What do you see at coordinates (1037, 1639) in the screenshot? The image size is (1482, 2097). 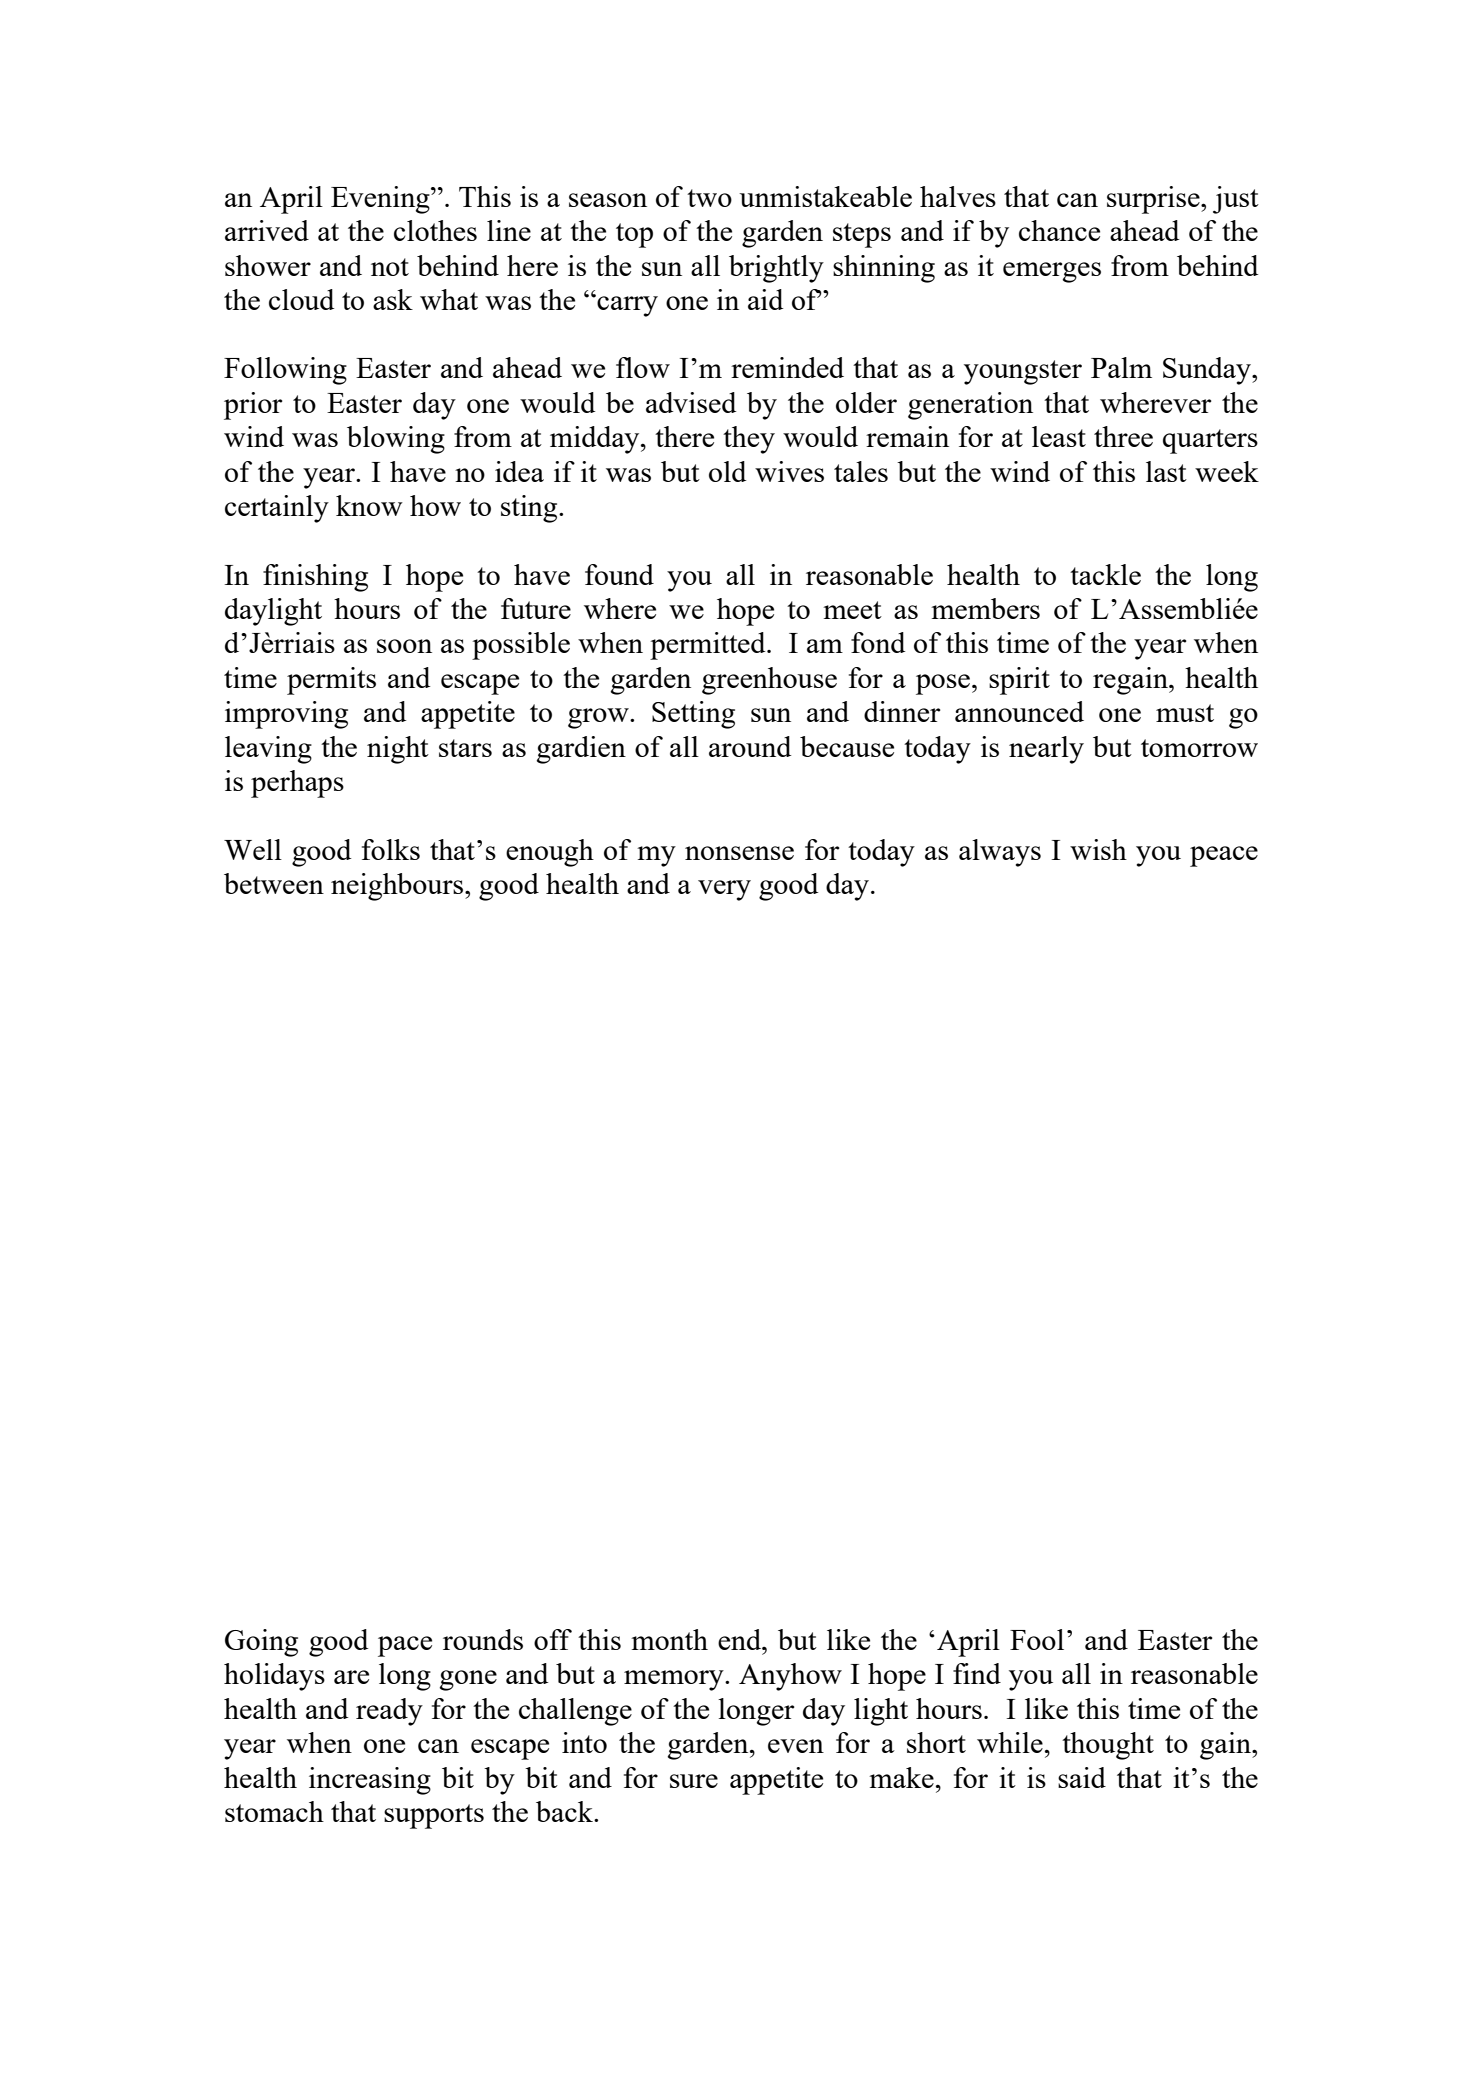 I see `Fool` at bounding box center [1037, 1639].
